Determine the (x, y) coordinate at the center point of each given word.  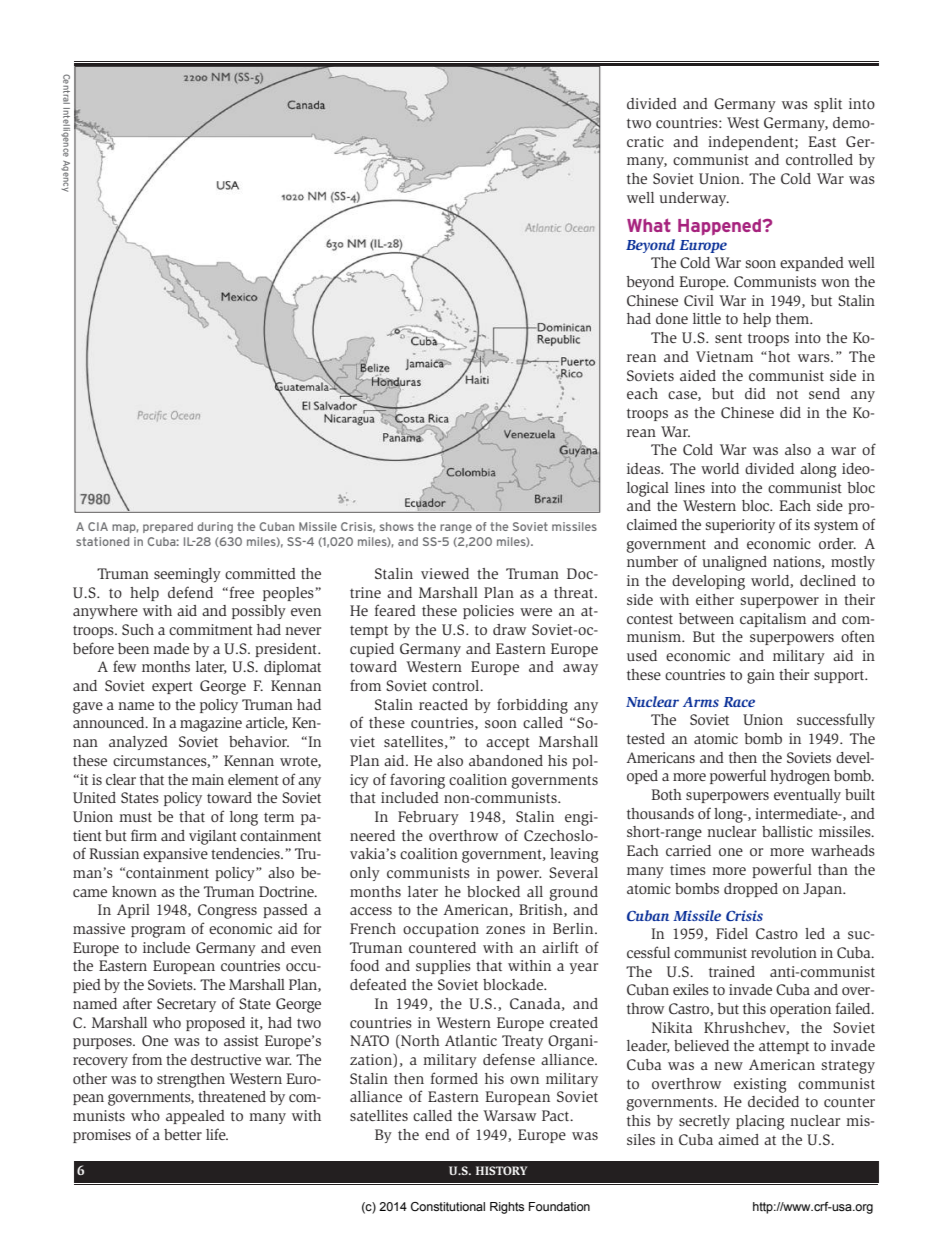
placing (760, 1122)
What (649, 225)
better (183, 1134)
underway (694, 199)
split (828, 105)
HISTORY (501, 1170)
